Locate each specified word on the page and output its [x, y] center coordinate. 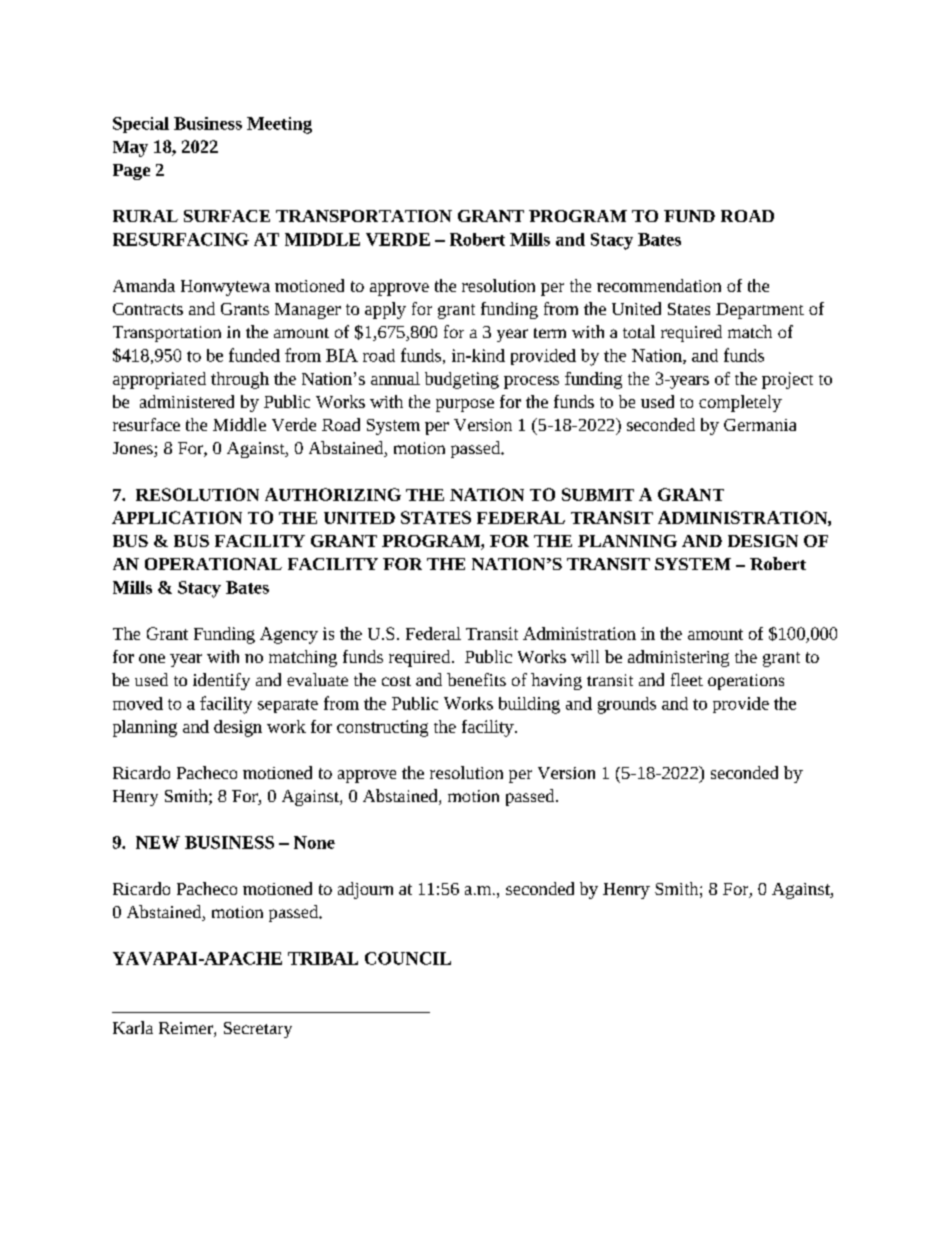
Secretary [258, 1030]
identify [221, 681]
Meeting [279, 125]
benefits [476, 679]
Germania [760, 425]
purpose [465, 405]
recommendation [659, 285]
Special [141, 125]
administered [187, 401]
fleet [687, 679]
